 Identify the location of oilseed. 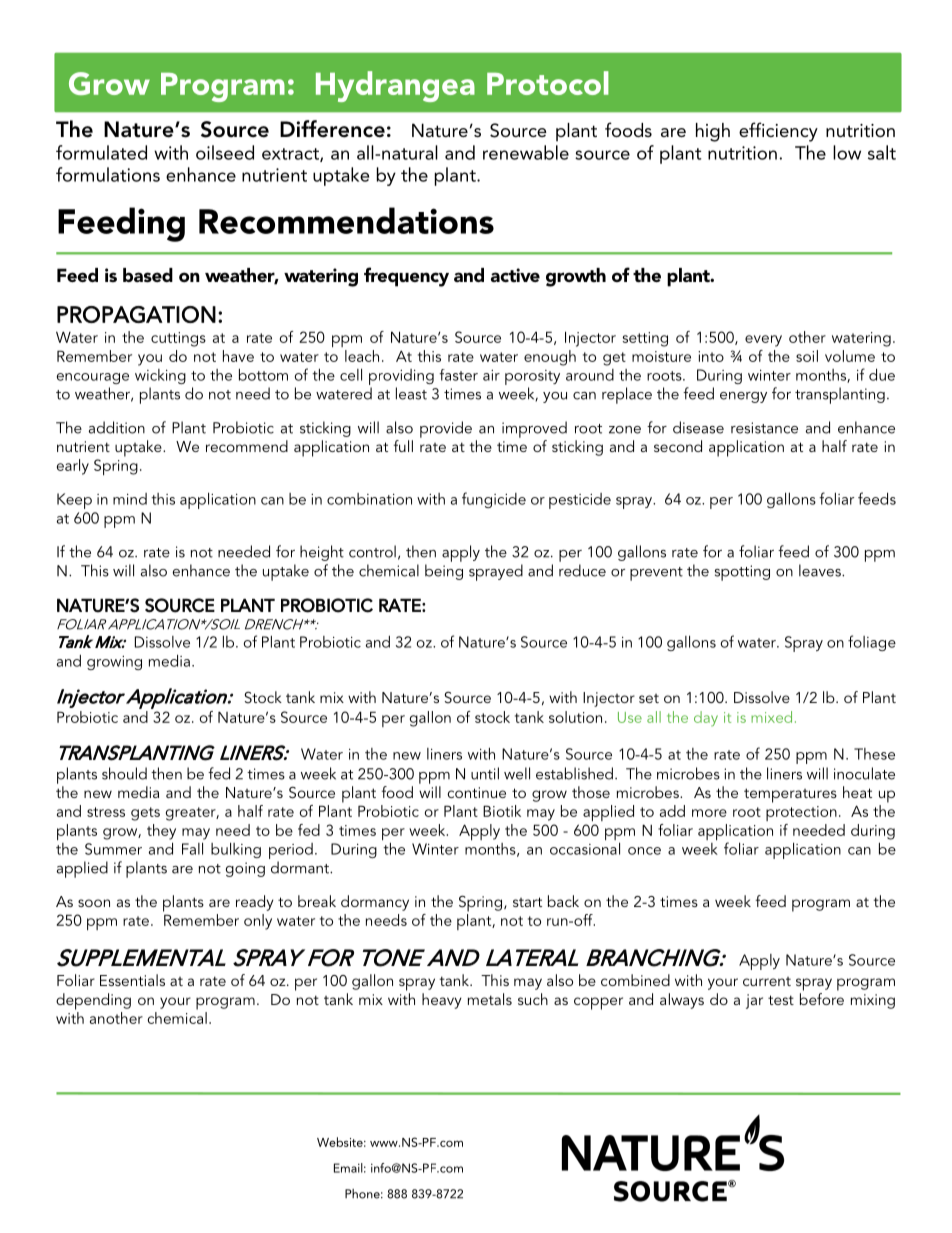
(225, 152).
